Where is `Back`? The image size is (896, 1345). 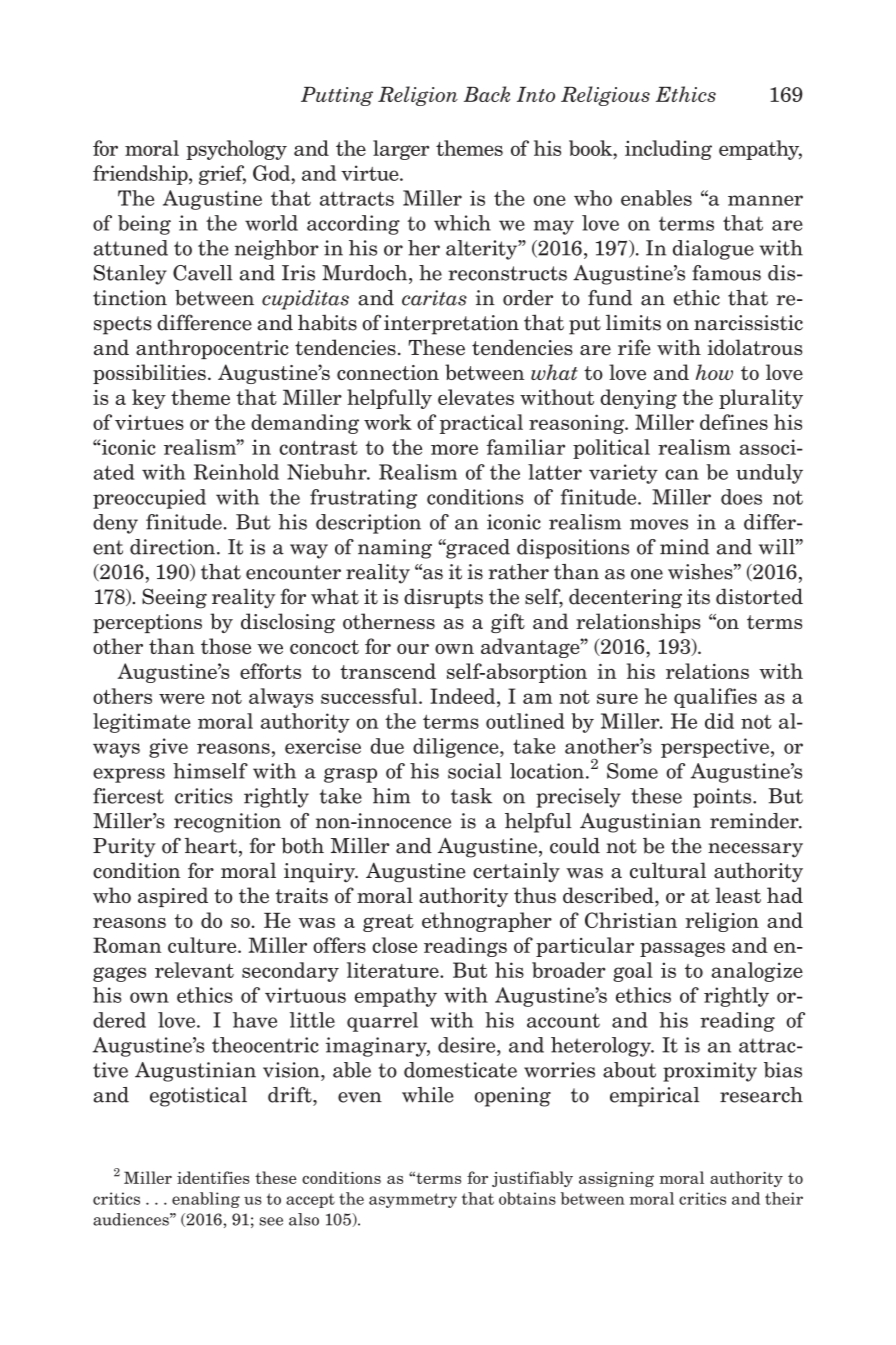
Back is located at coordinates (487, 94).
